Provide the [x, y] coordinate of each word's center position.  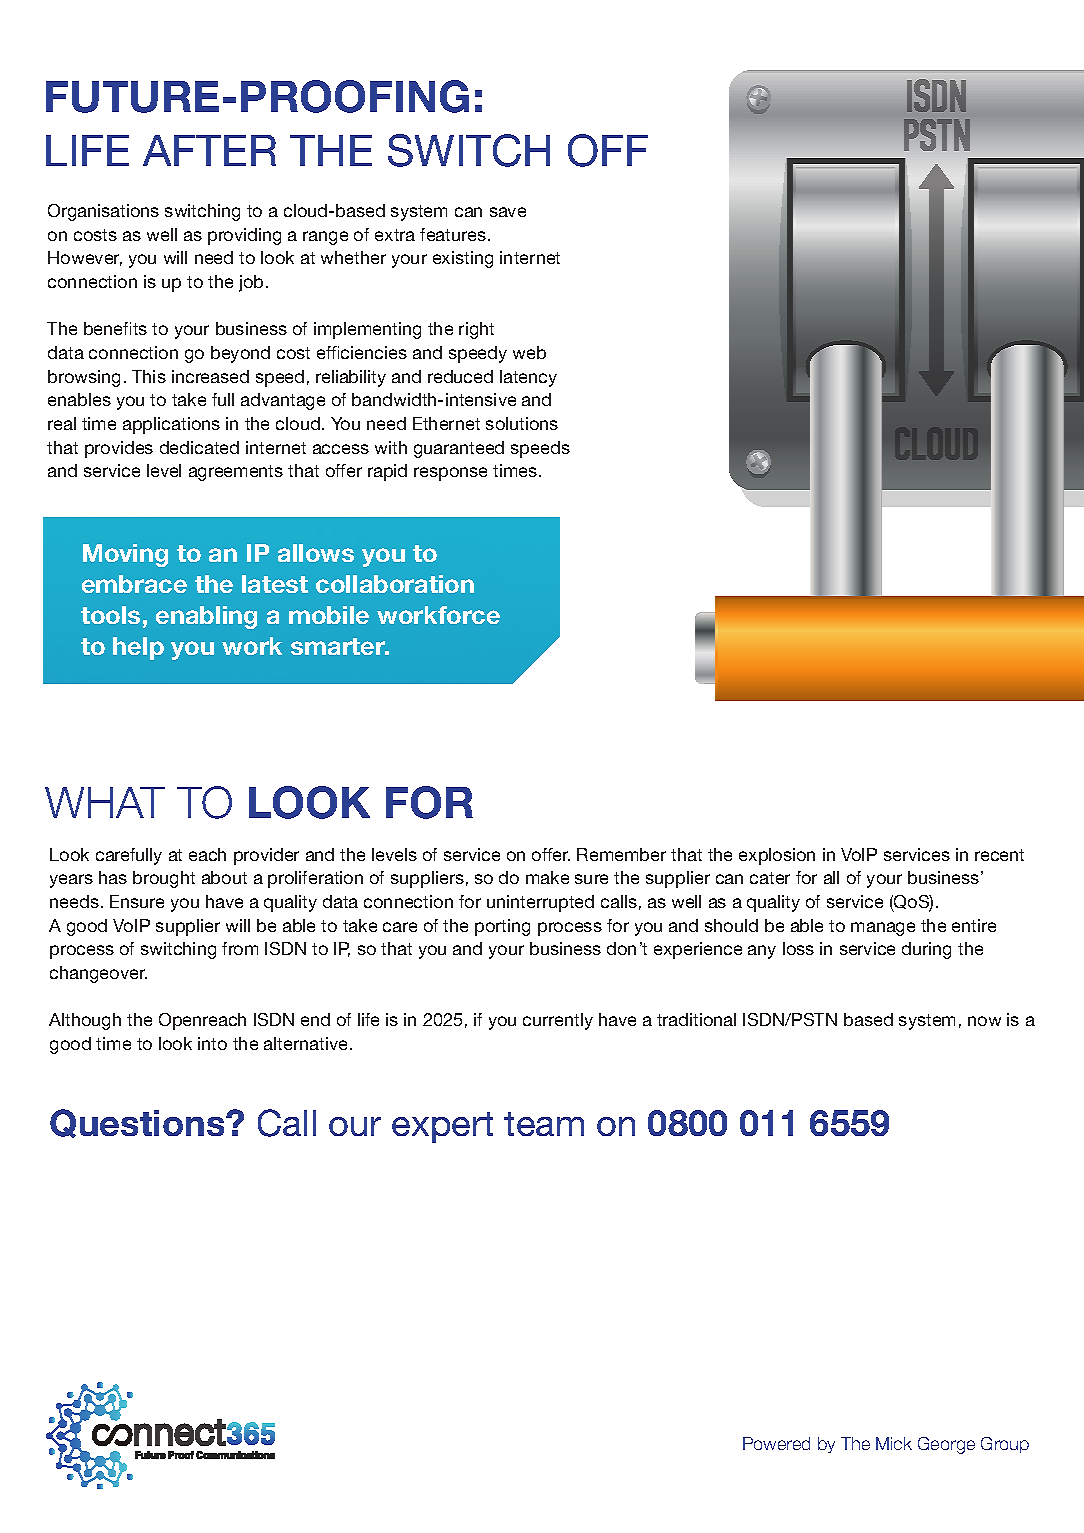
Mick [894, 1443]
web [529, 352]
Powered [776, 1443]
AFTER [209, 150]
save [508, 212]
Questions [138, 1123]
